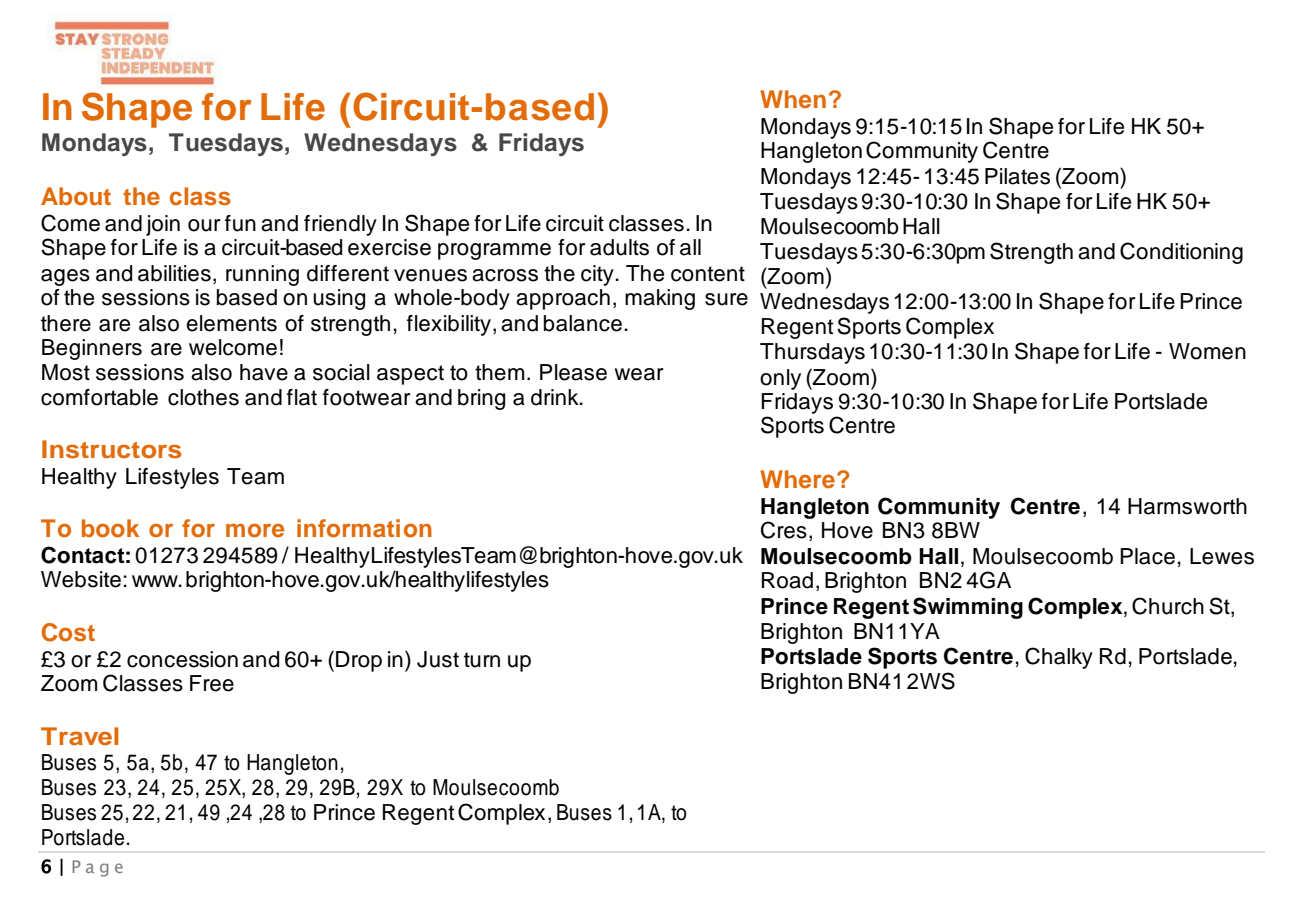  What do you see at coordinates (1059, 658) in the image?
I see `Chalky` at bounding box center [1059, 658].
